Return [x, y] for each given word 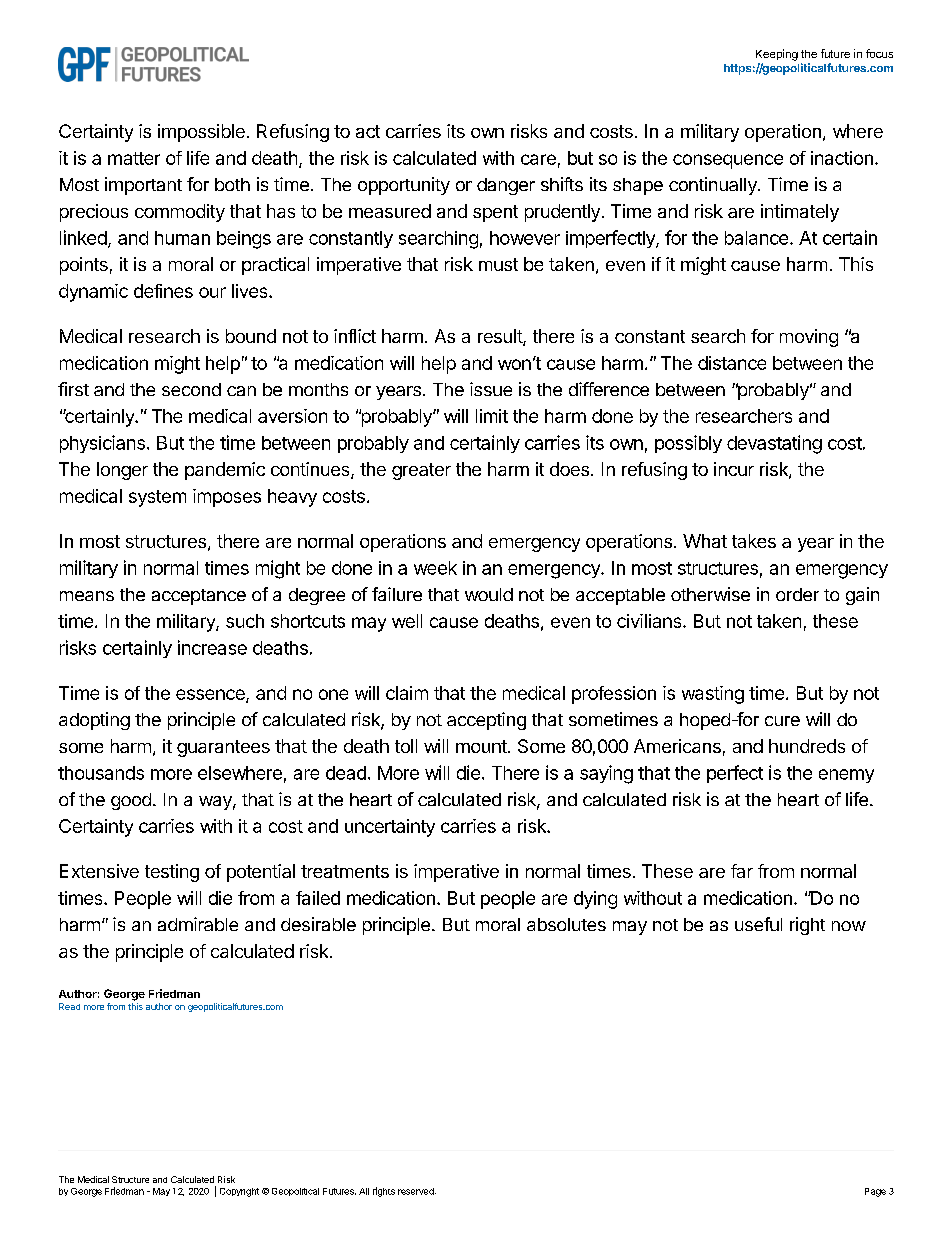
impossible [201, 133]
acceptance [199, 597]
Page [875, 1192]
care [538, 159]
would [489, 594]
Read [69, 1006]
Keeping [777, 55]
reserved [417, 1191]
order [797, 594]
